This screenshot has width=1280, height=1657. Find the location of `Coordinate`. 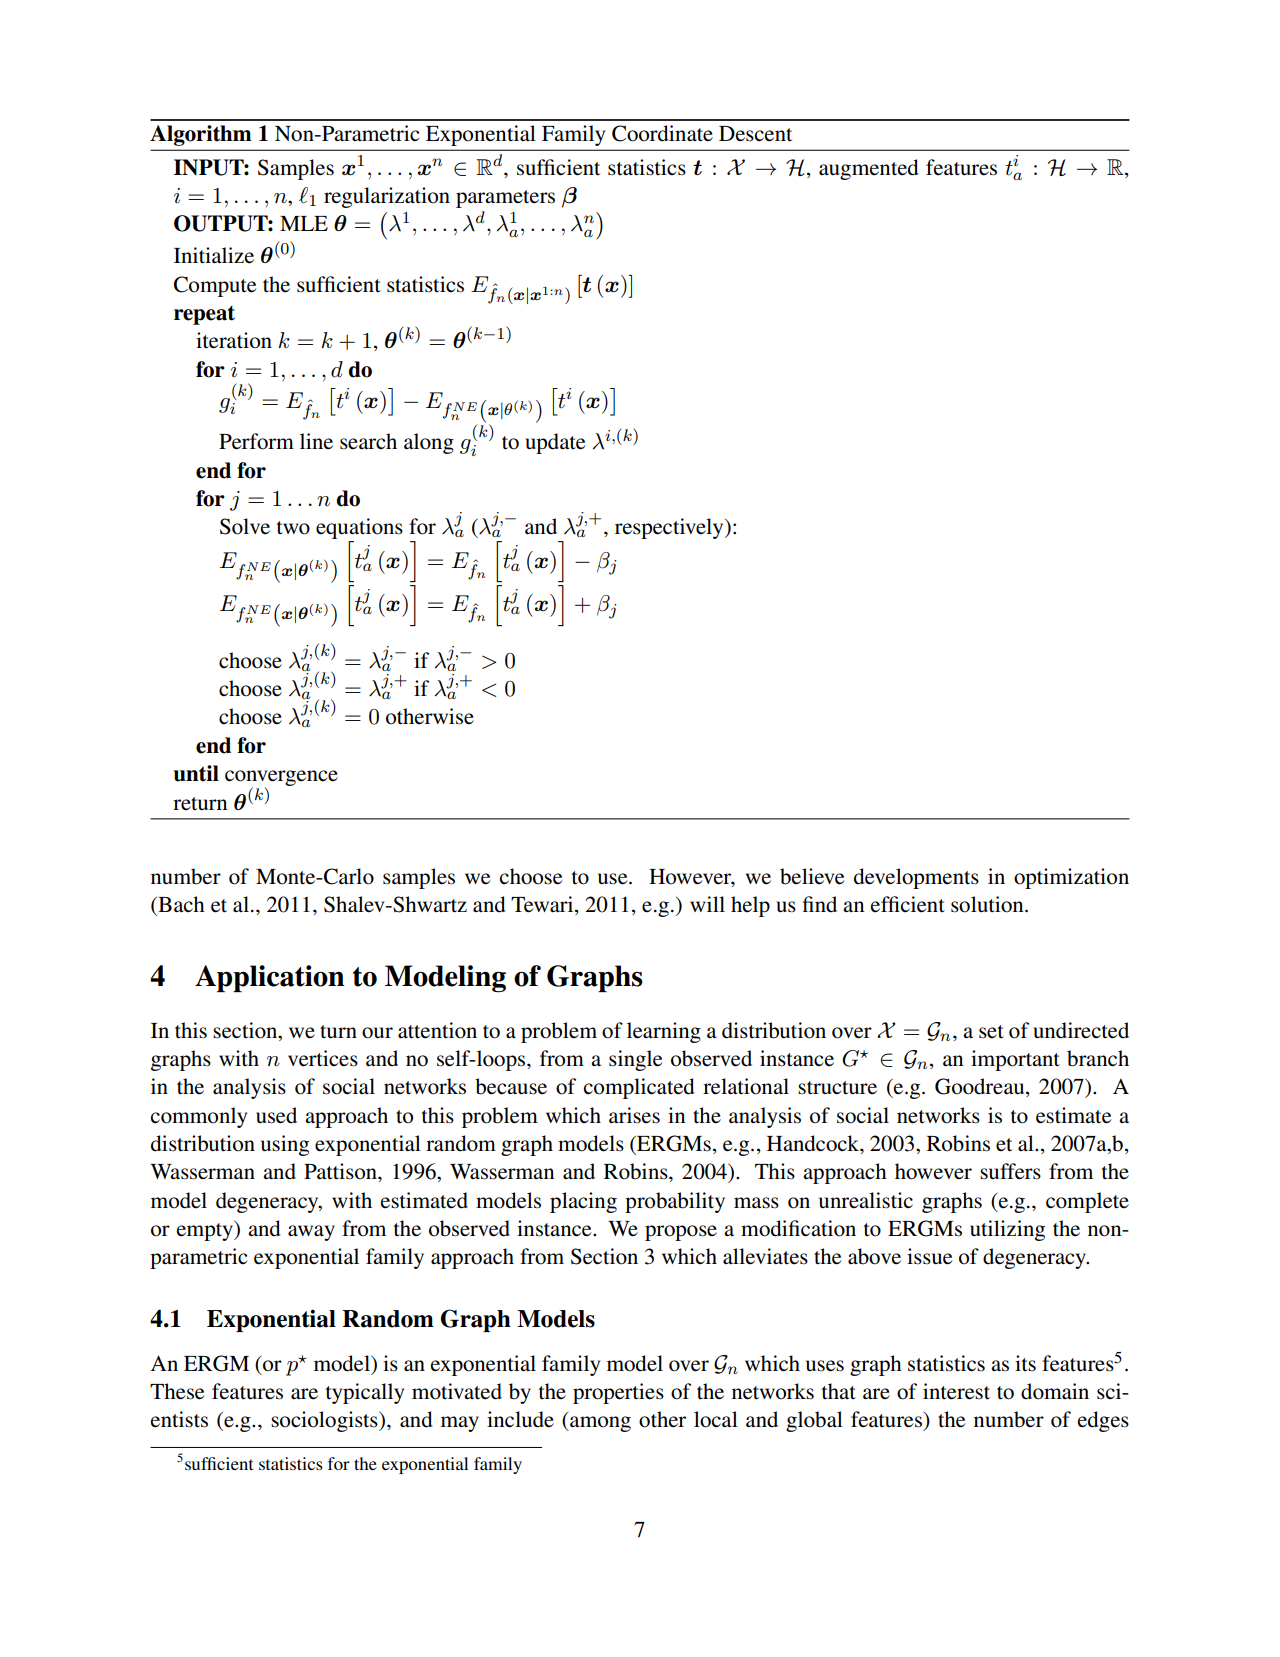

Coordinate is located at coordinates (662, 133).
